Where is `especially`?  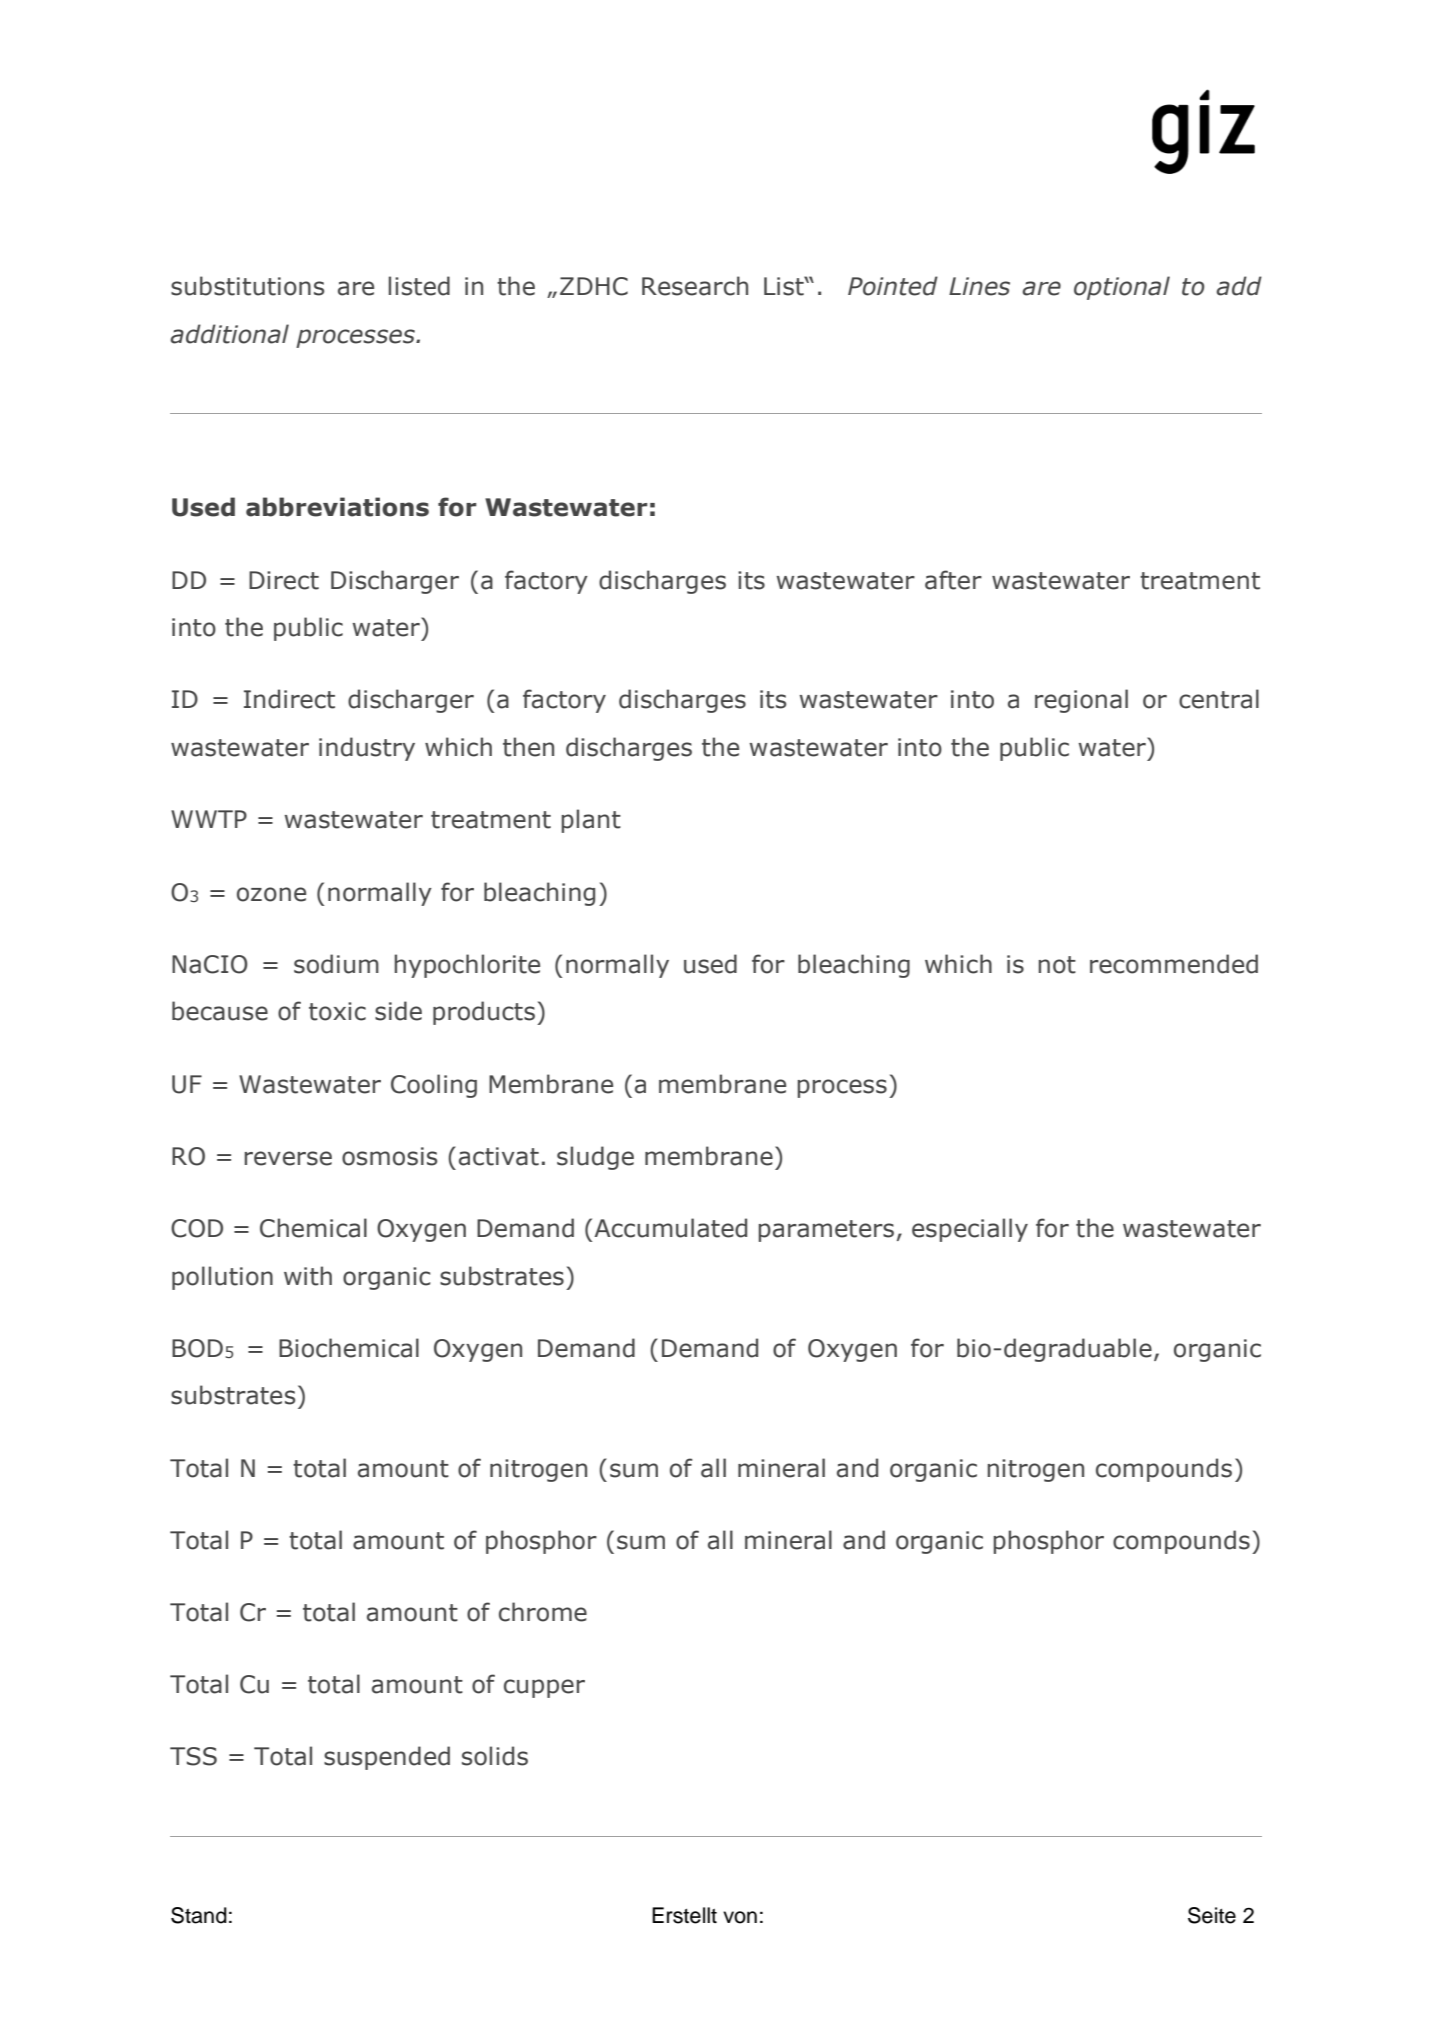 especially is located at coordinates (970, 1230).
